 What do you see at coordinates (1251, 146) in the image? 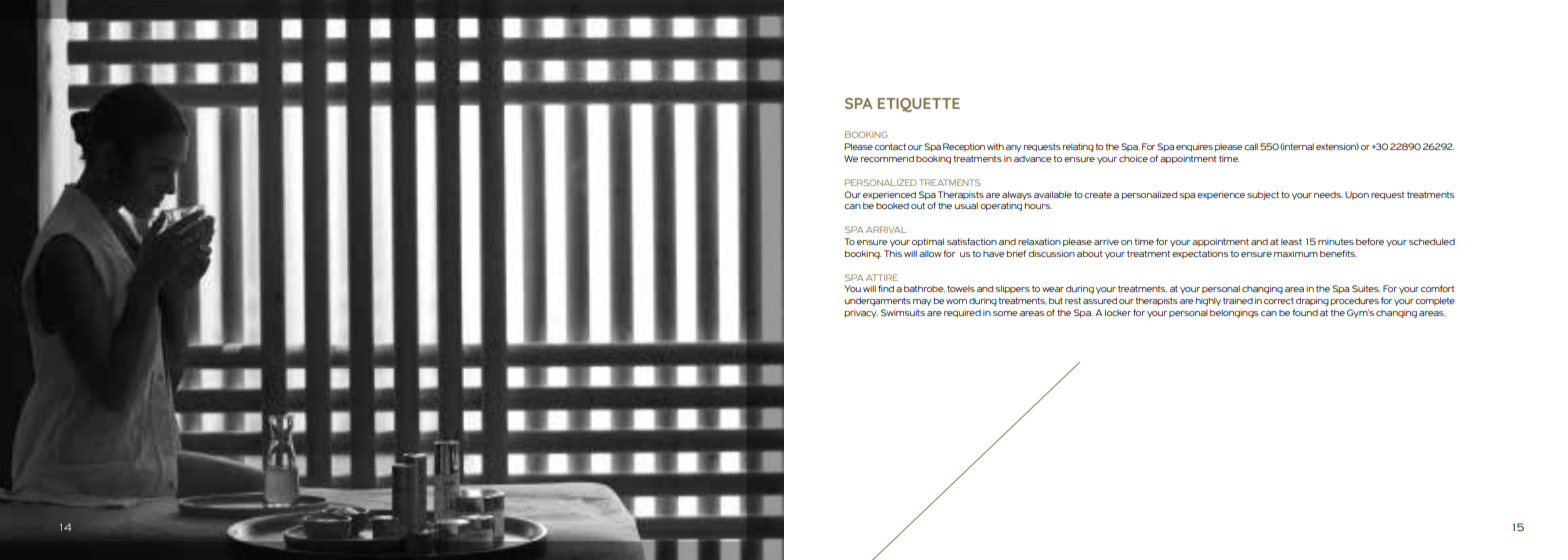
I see `call` at bounding box center [1251, 146].
